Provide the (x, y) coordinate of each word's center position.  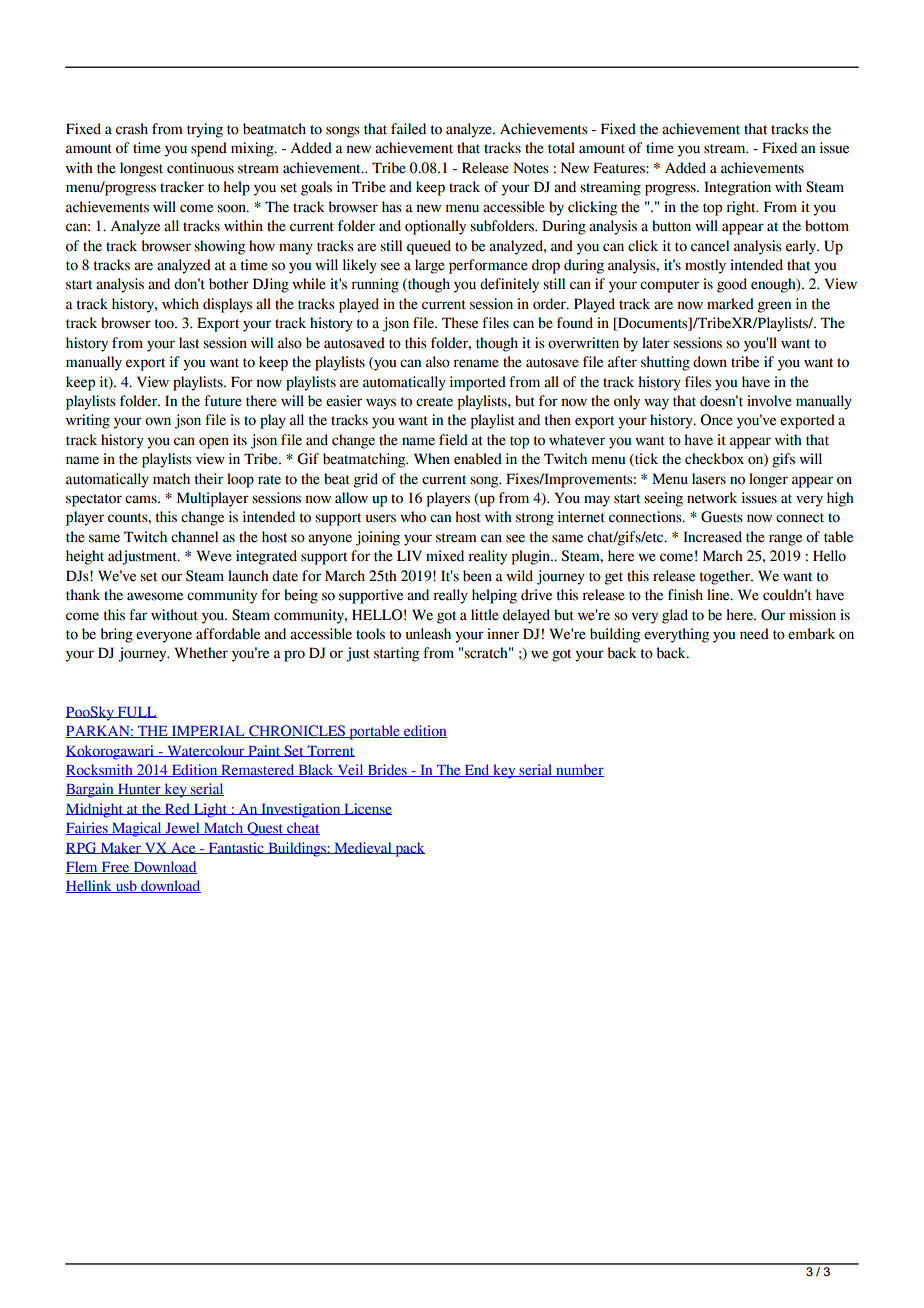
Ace (183, 848)
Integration (737, 188)
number (579, 770)
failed (408, 129)
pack (409, 849)
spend (209, 149)
